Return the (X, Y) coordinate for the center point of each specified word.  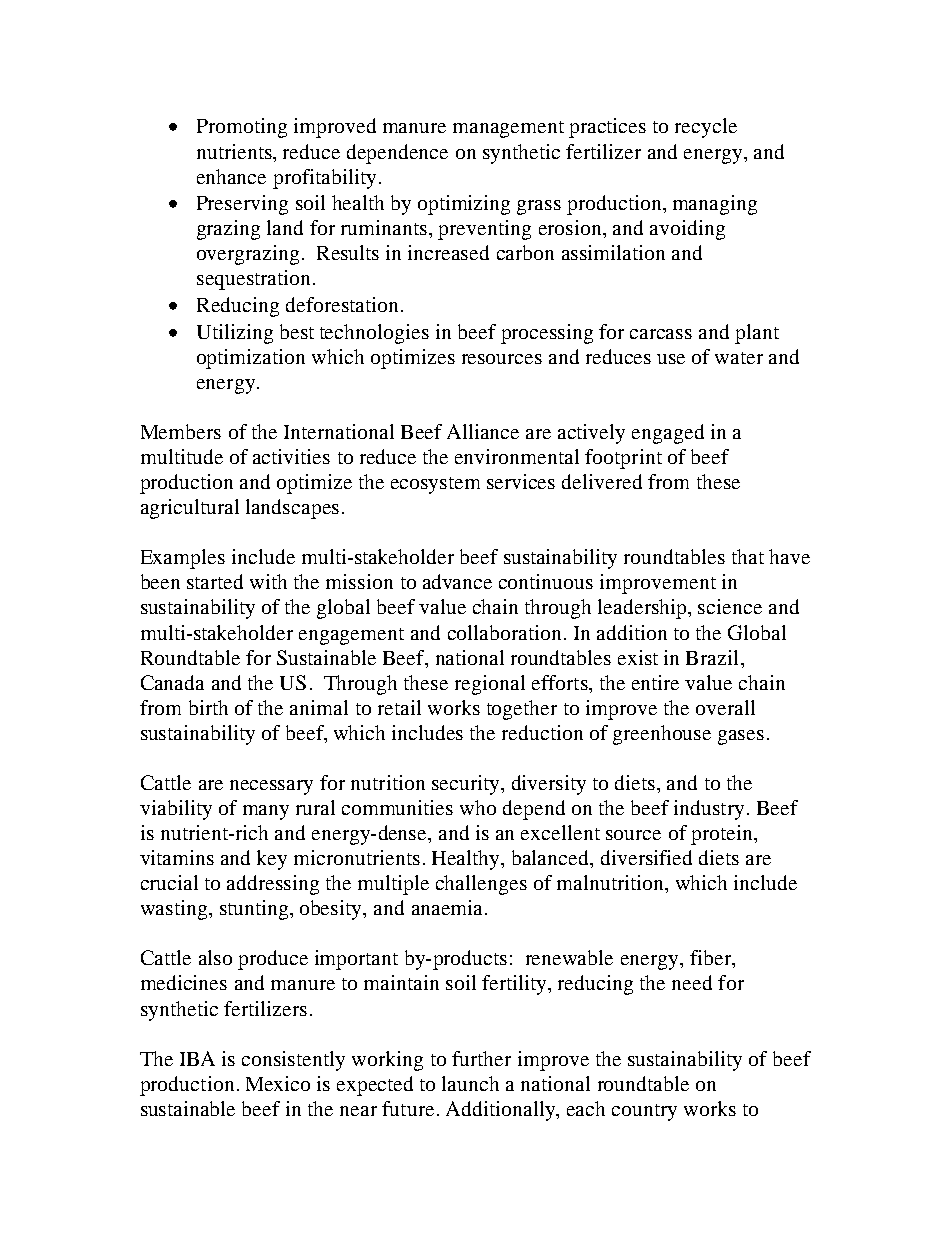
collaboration (504, 632)
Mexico (278, 1083)
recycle (706, 128)
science (730, 606)
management (508, 129)
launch (470, 1083)
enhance (231, 176)
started (215, 581)
